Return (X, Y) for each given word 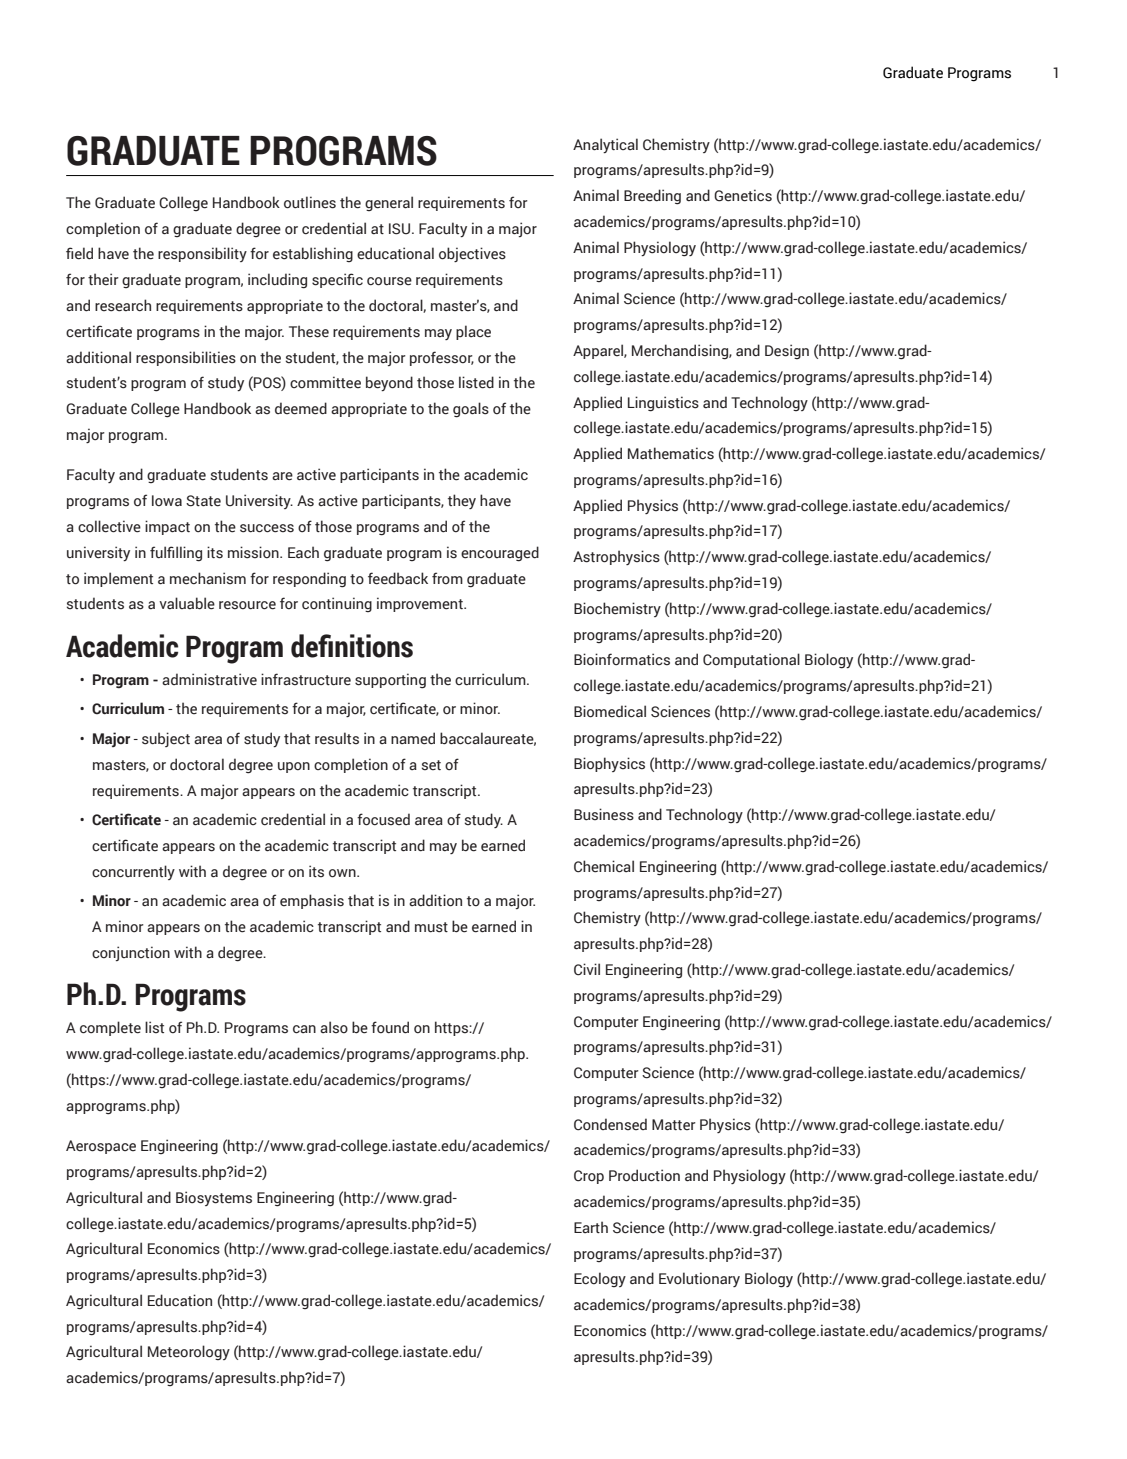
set (431, 765)
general (389, 203)
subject (166, 739)
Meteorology (189, 1352)
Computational (751, 660)
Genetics (743, 195)
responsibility (202, 254)
